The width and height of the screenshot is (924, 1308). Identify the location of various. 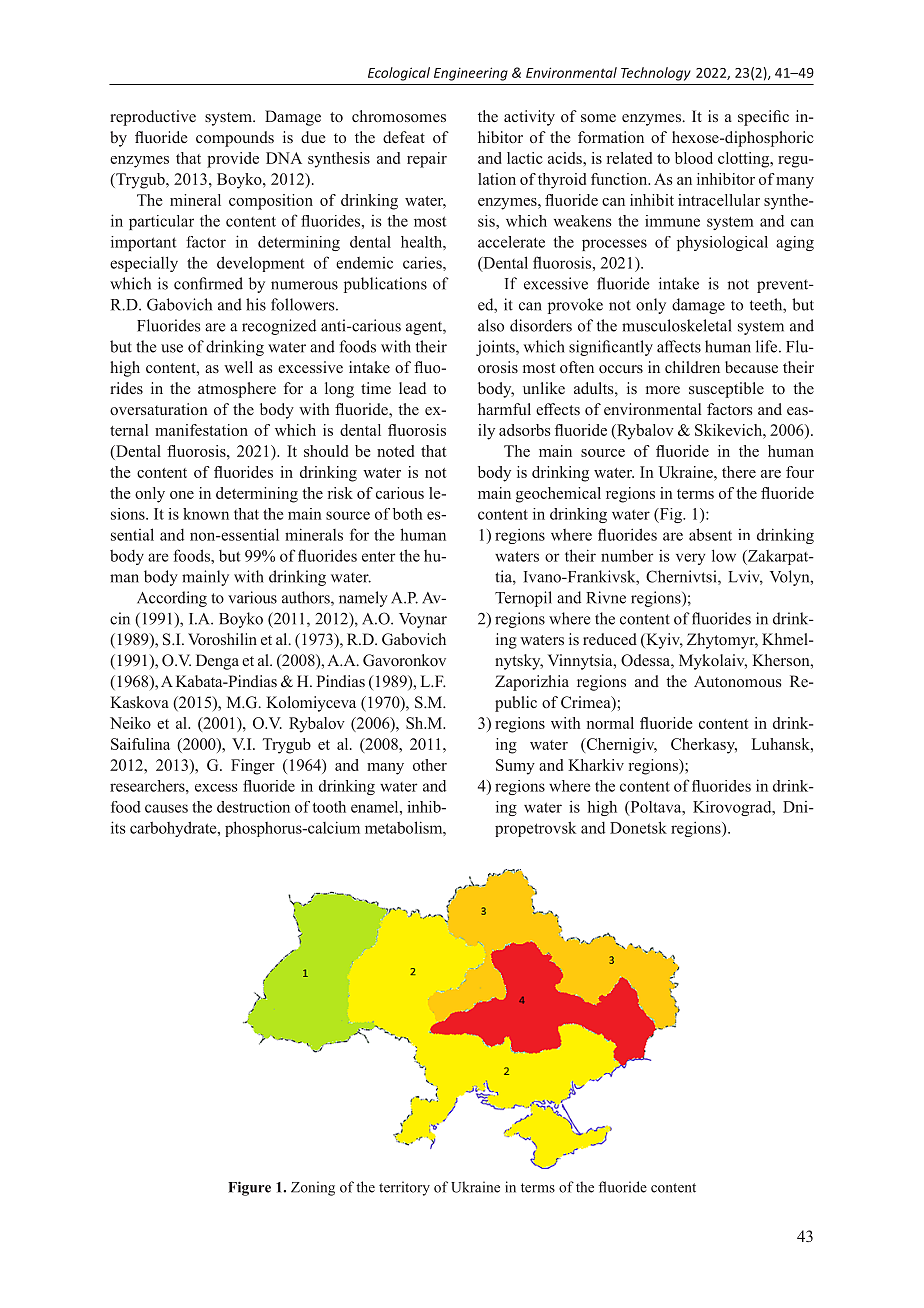
(252, 597).
